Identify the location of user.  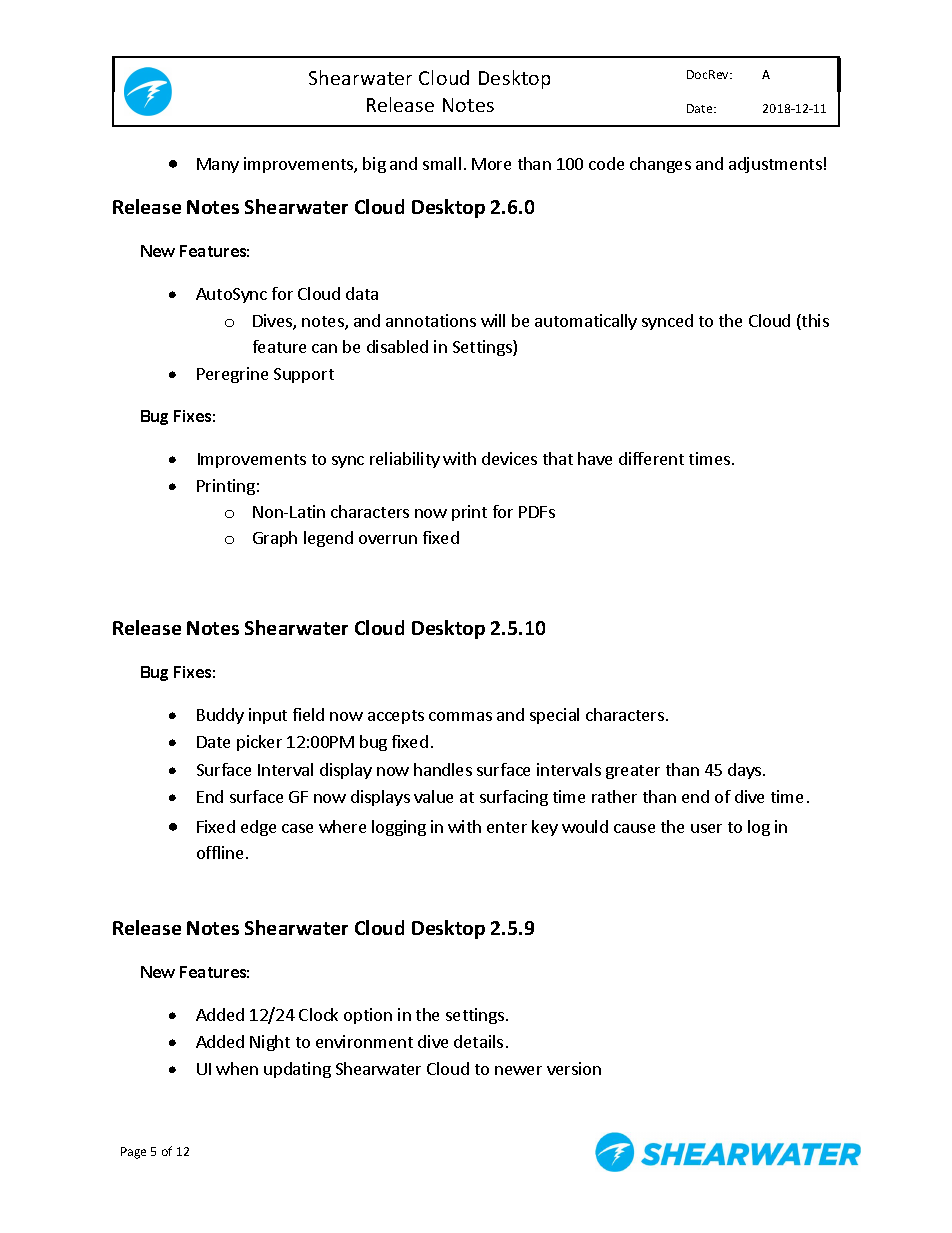
(706, 828).
